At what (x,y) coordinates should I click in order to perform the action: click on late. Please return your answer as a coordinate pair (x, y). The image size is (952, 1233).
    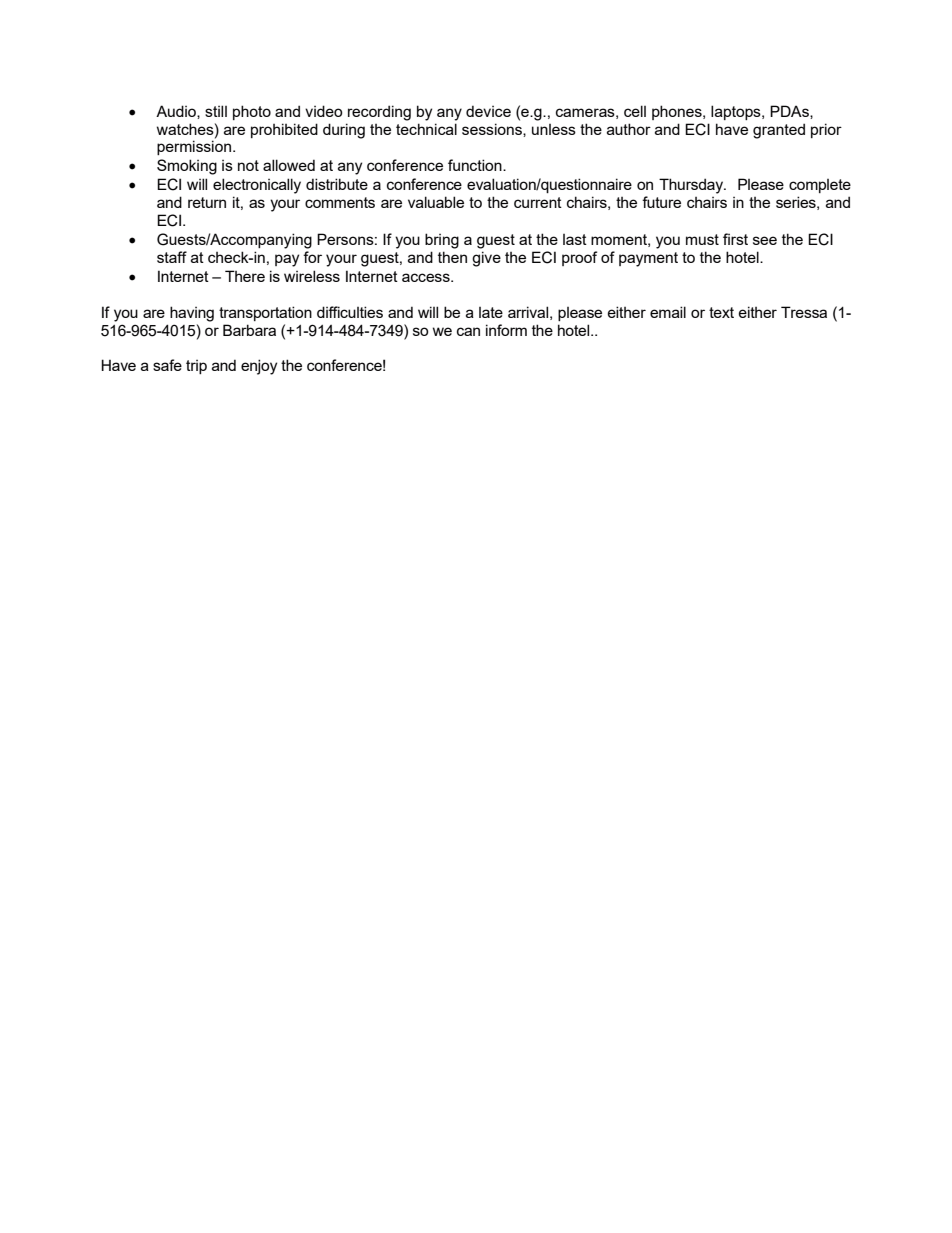
    Looking at the image, I should click on (491, 312).
